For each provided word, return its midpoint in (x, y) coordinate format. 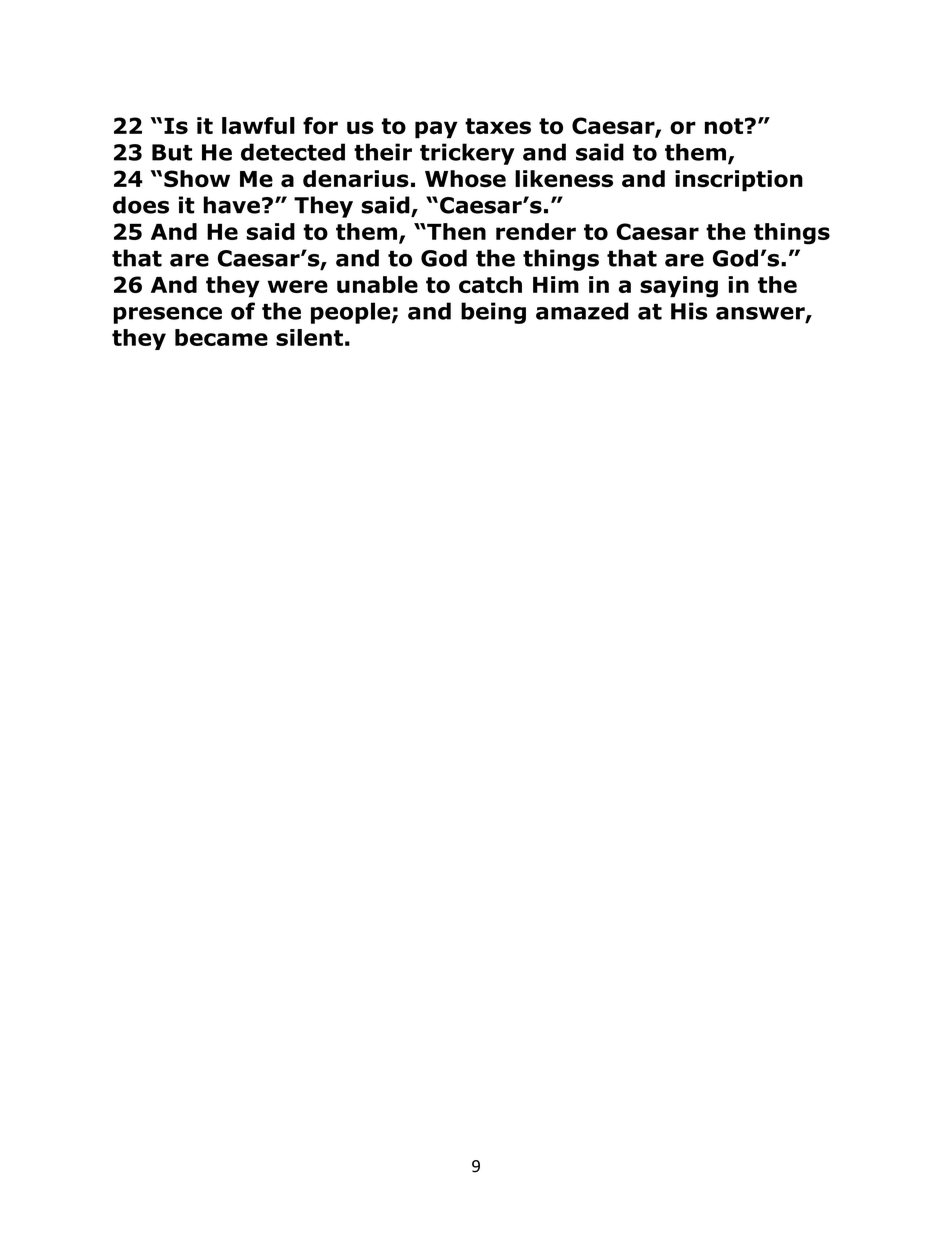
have (231, 205)
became (221, 337)
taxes (498, 126)
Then (455, 231)
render (536, 231)
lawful (258, 125)
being (493, 313)
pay (436, 130)
